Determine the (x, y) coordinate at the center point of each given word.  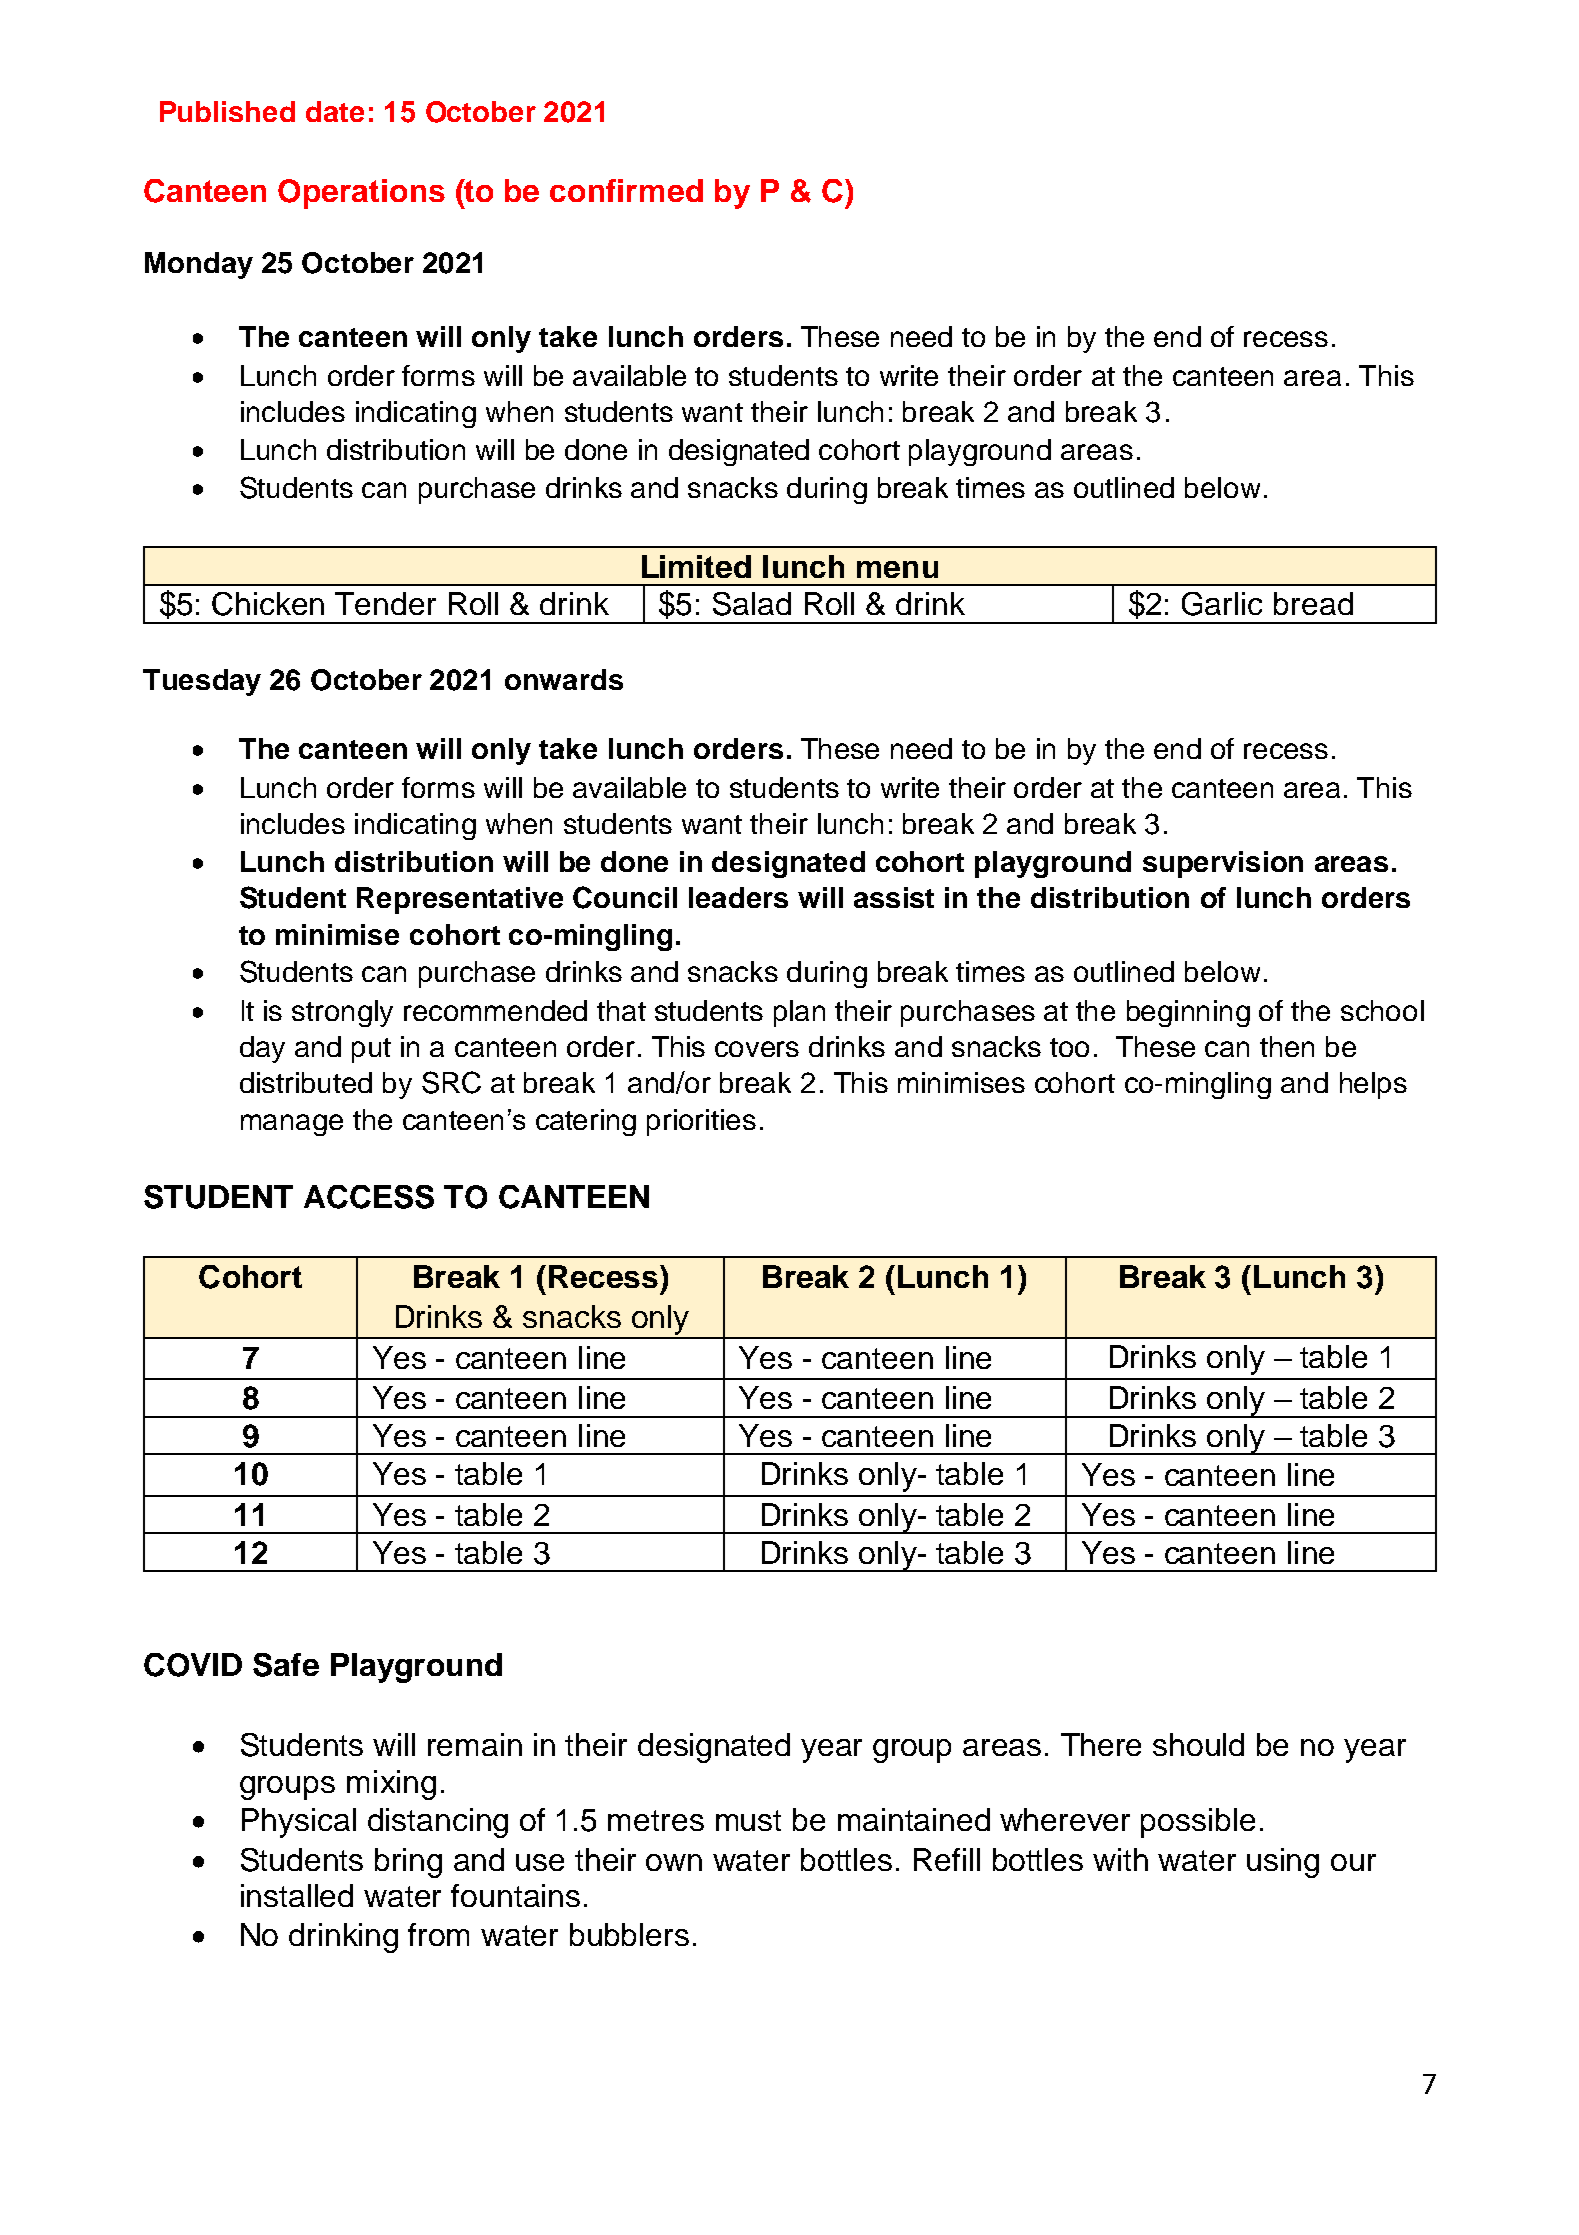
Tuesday (202, 682)
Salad (752, 604)
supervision (1223, 864)
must (748, 1820)
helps (1373, 1085)
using (1283, 1863)
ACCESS (369, 1197)
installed (297, 1895)
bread (1313, 603)
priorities (701, 1122)
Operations (361, 194)
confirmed (626, 190)
